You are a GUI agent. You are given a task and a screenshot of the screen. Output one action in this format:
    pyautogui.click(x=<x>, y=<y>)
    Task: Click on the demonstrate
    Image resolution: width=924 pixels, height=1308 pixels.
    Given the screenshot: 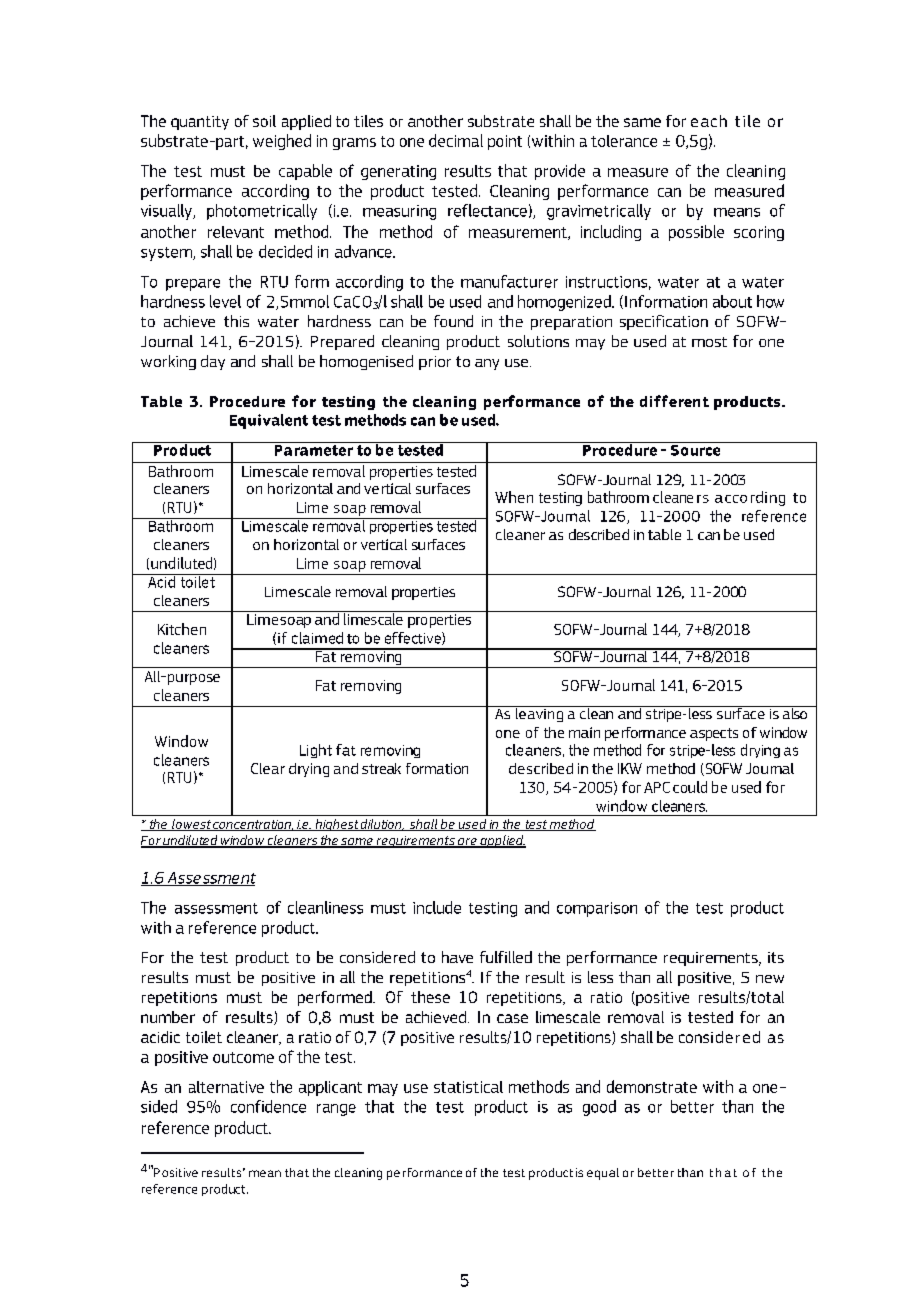 What is the action you would take?
    pyautogui.click(x=652, y=1086)
